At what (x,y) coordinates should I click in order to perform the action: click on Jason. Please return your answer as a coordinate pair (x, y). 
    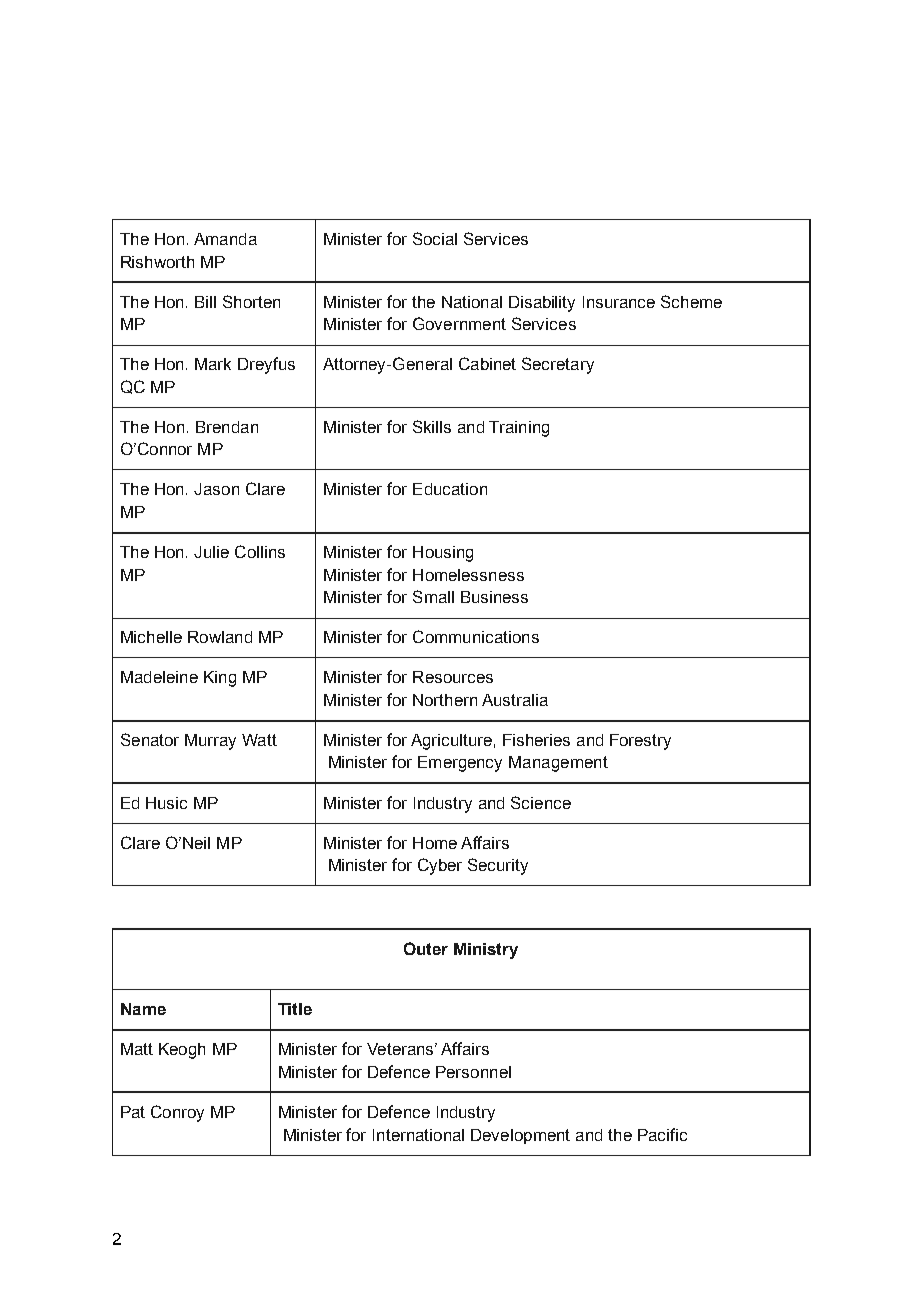
    Looking at the image, I should click on (216, 489).
